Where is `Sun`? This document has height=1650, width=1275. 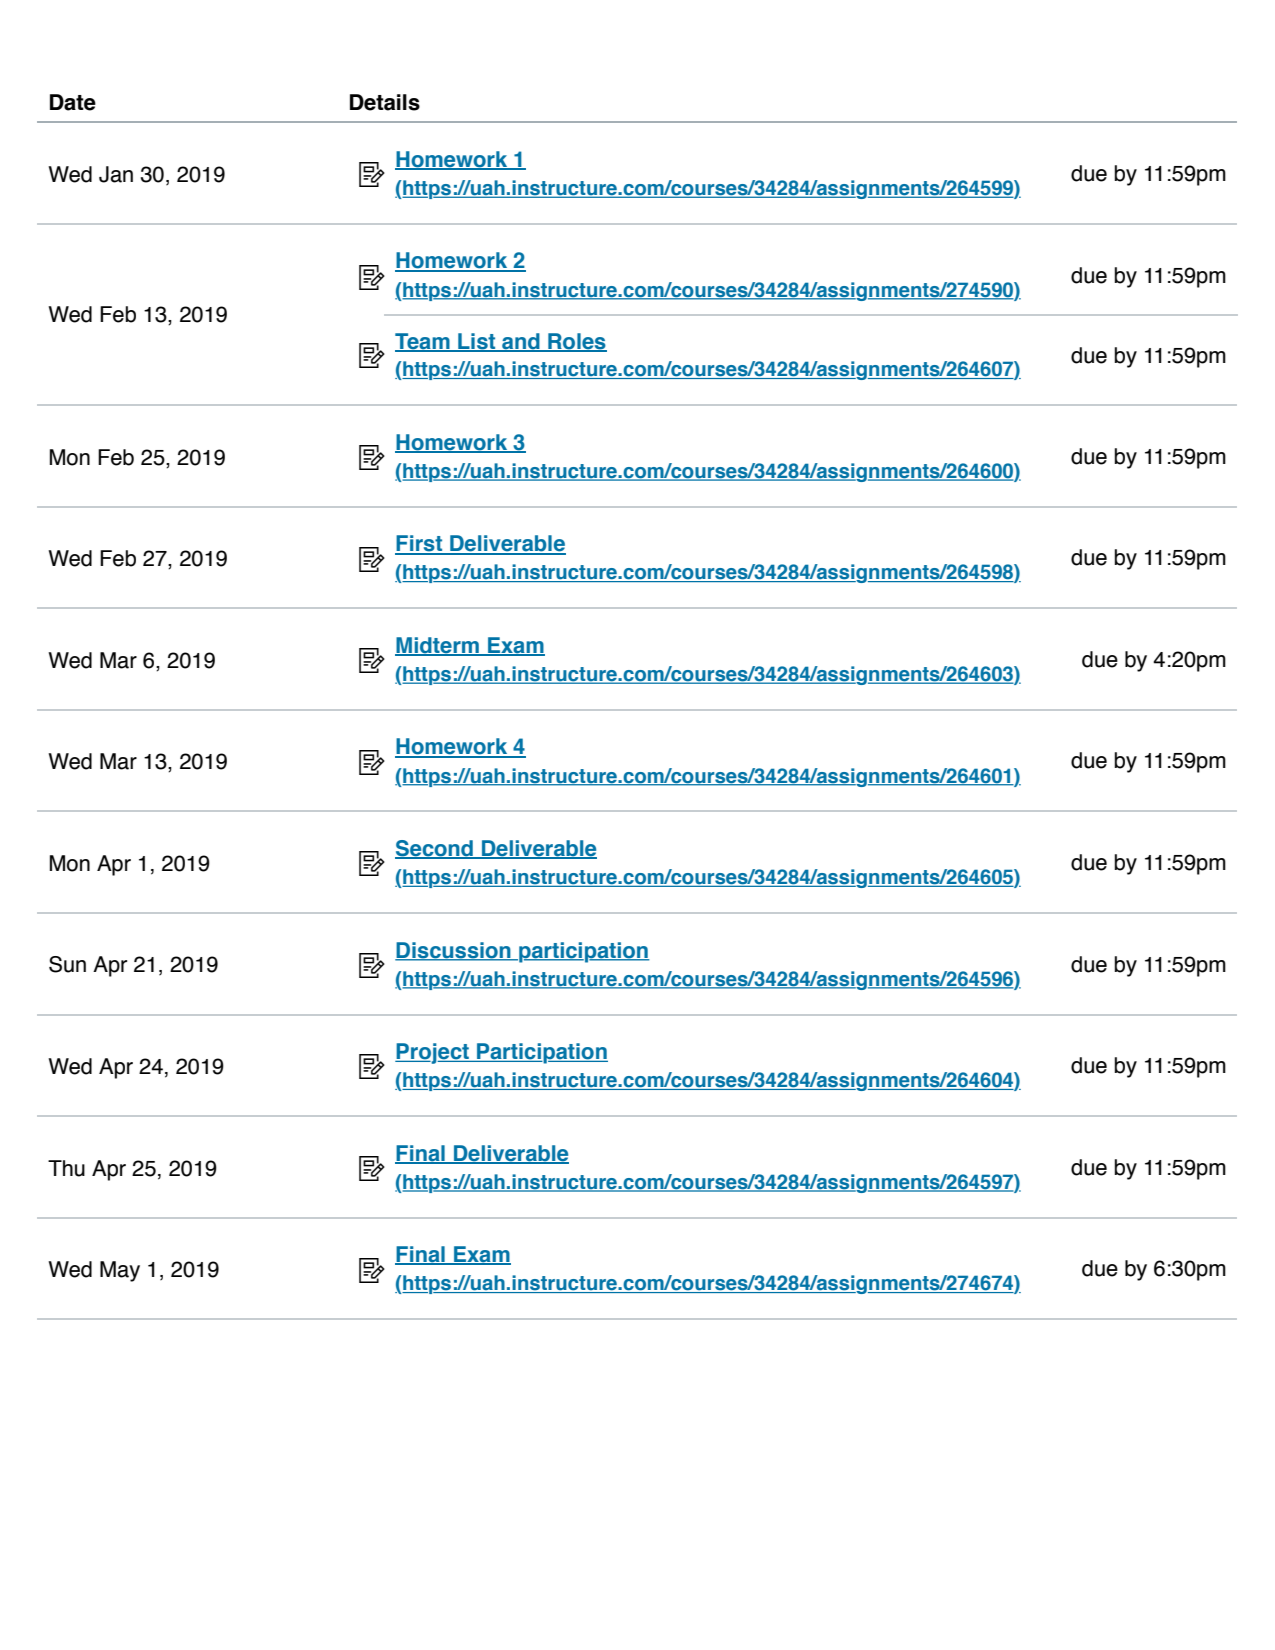 Sun is located at coordinates (67, 964).
